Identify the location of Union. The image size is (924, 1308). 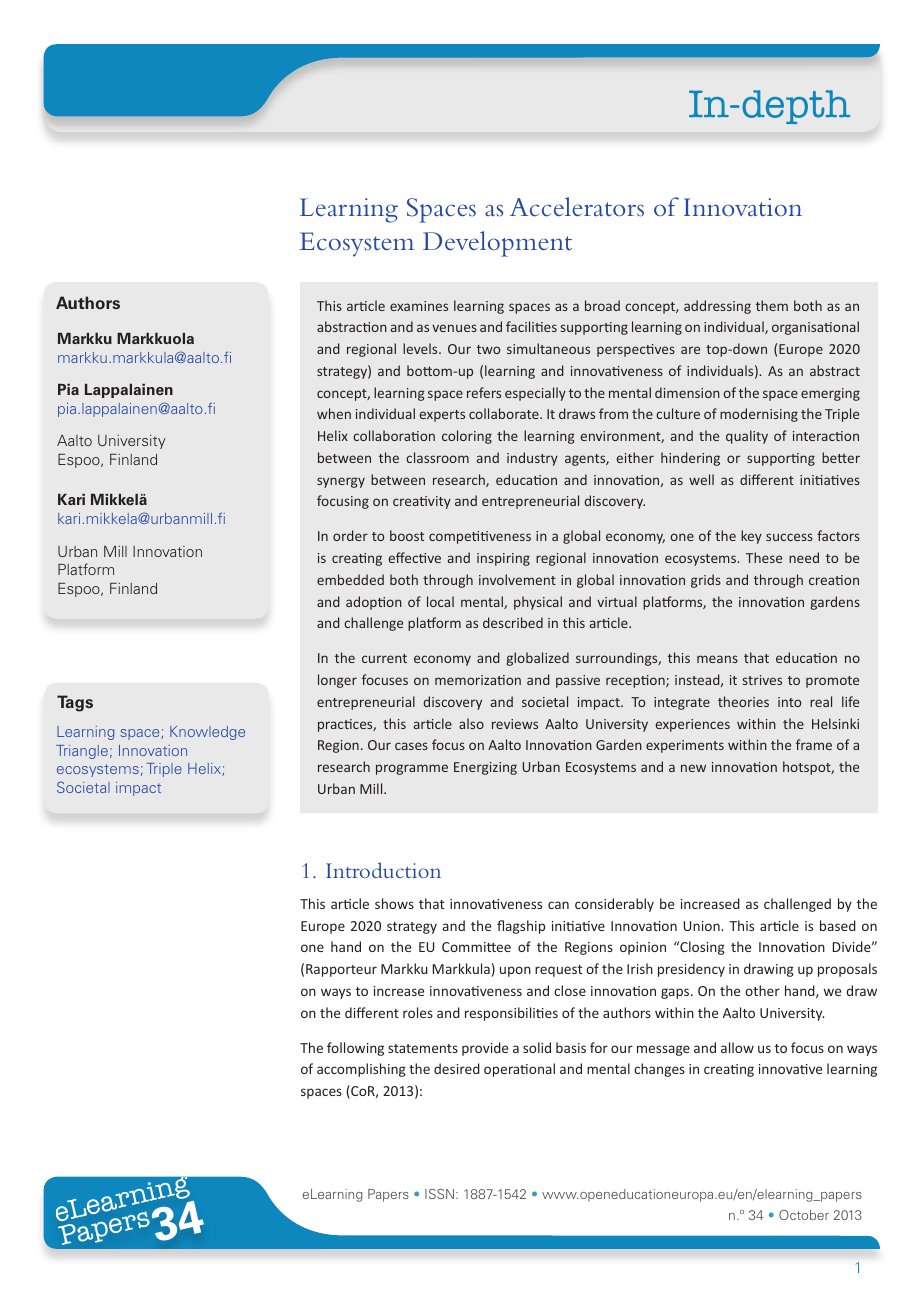
(702, 926).
